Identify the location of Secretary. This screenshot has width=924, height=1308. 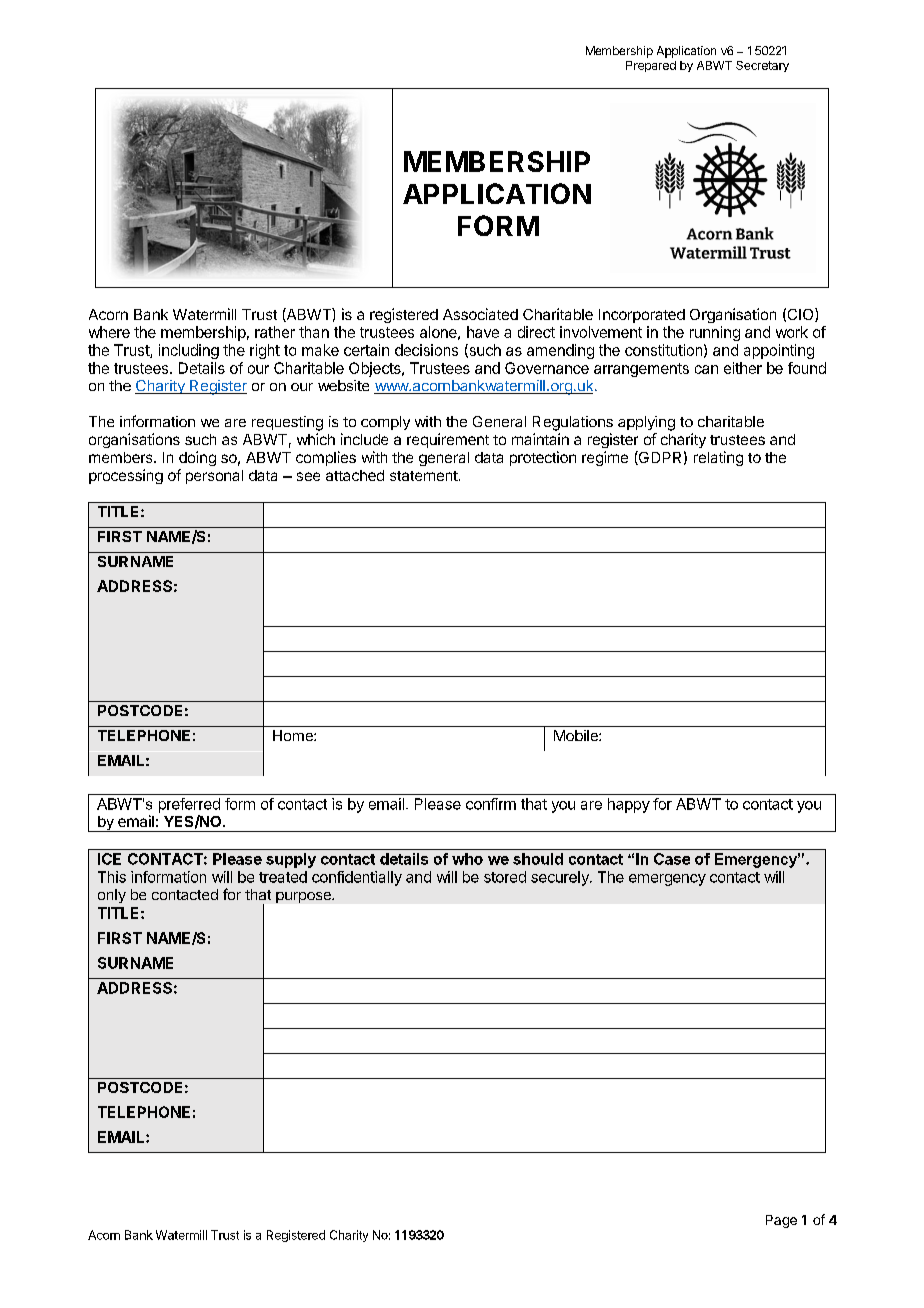
(762, 66).
